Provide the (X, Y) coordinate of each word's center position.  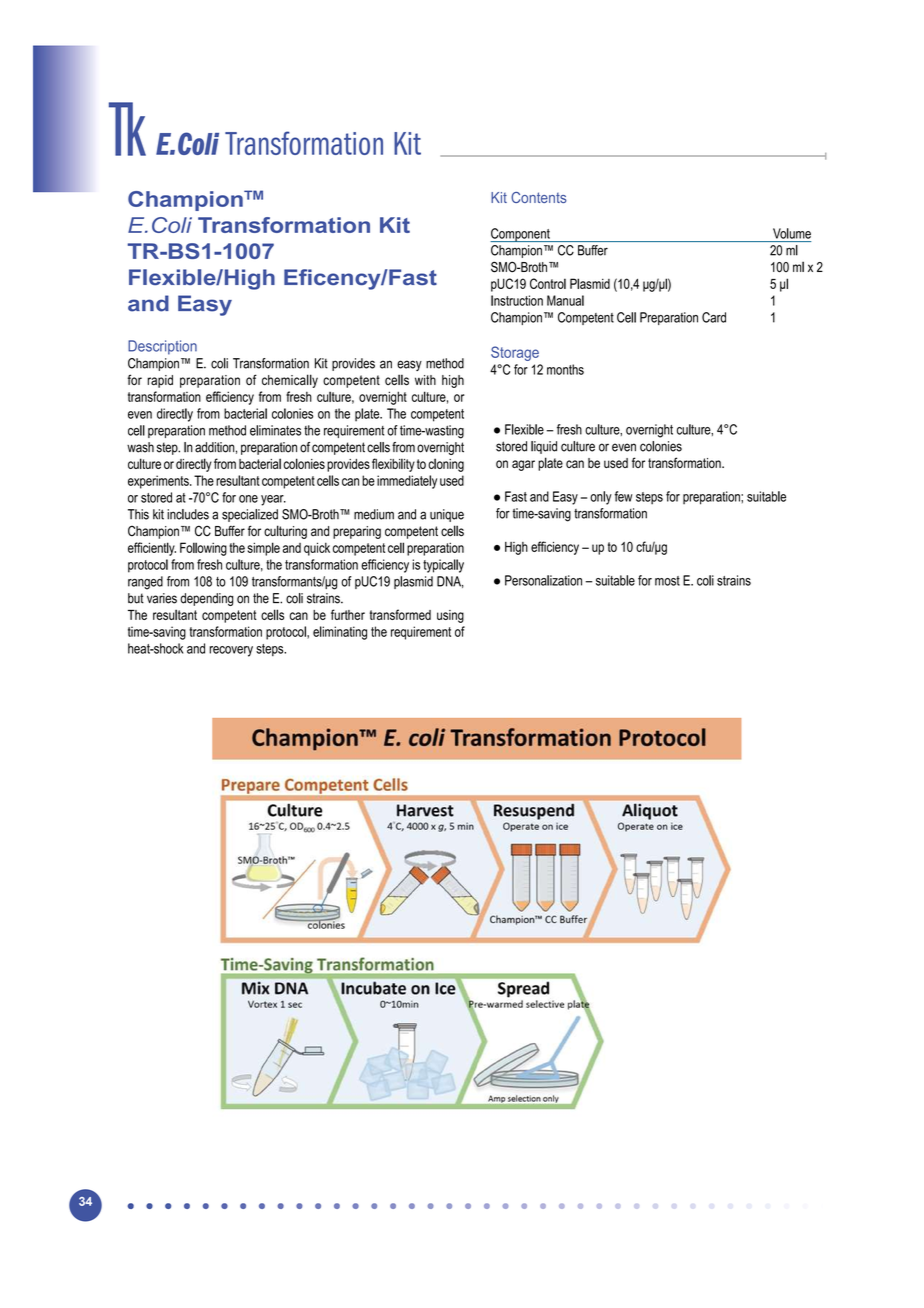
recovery (231, 651)
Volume (792, 233)
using (450, 616)
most (667, 581)
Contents (539, 197)
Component (521, 235)
